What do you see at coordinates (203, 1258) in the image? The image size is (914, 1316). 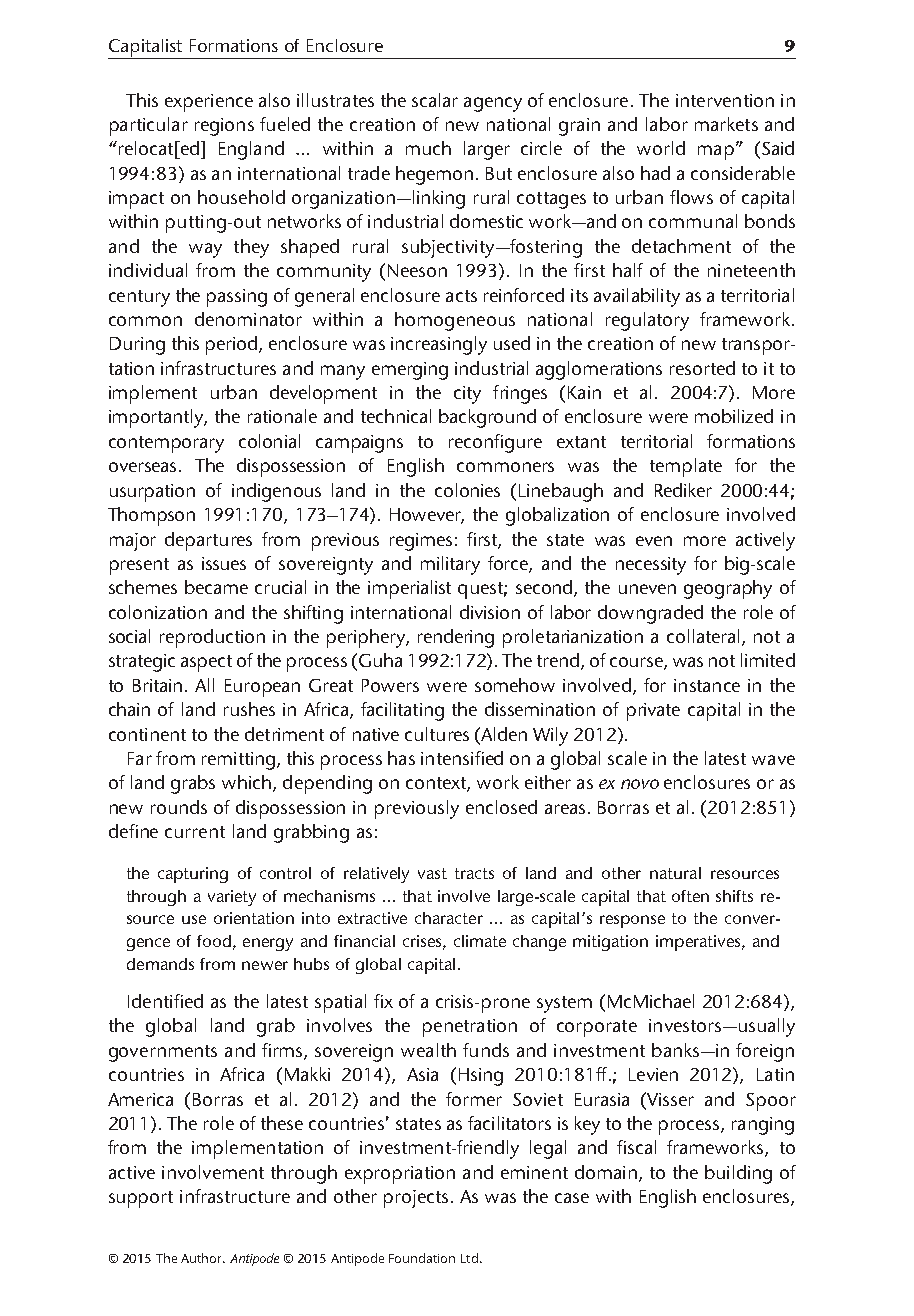 I see `Author` at bounding box center [203, 1258].
